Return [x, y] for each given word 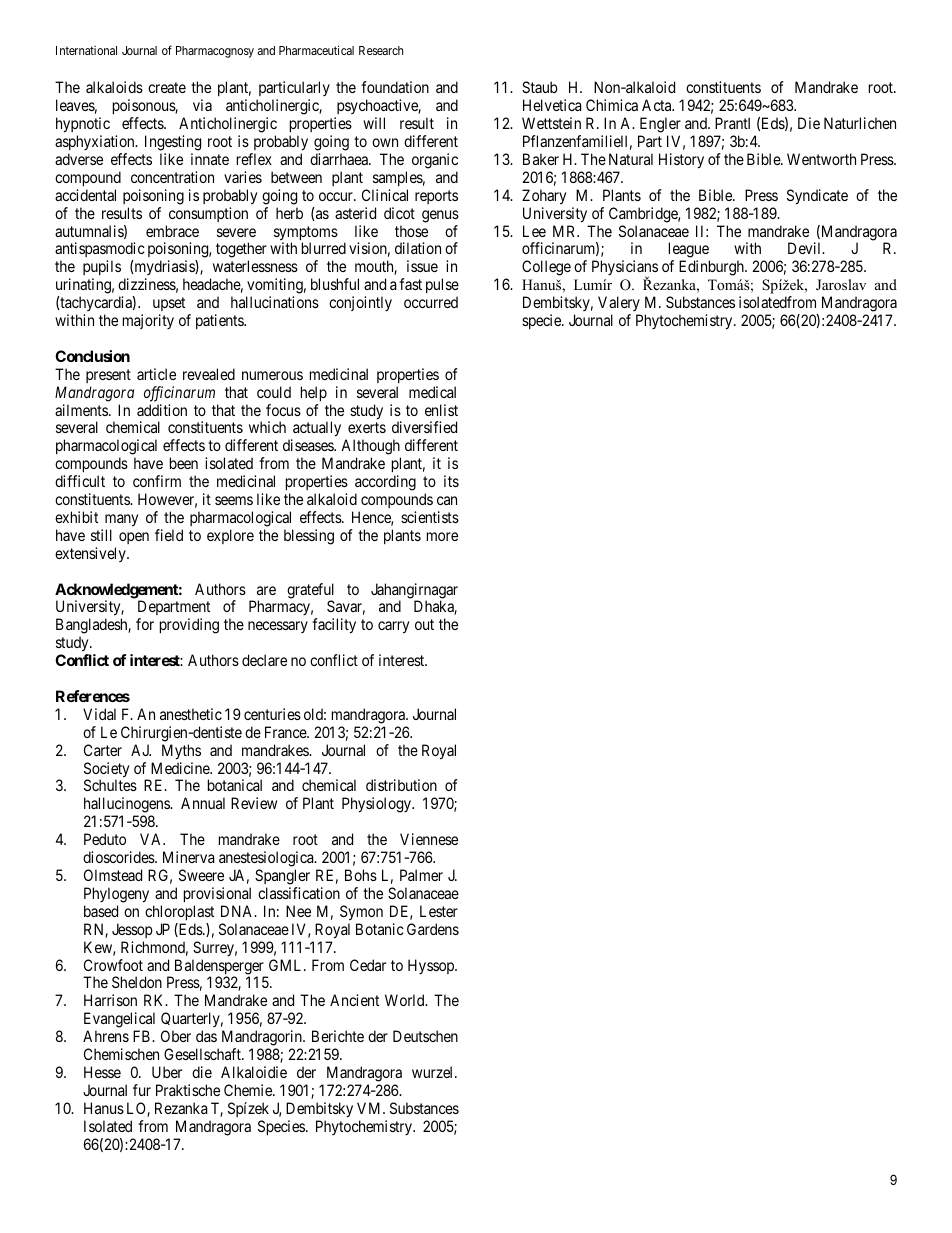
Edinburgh [712, 268]
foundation [395, 87]
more [442, 536]
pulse [442, 287]
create [167, 87]
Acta [658, 105]
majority [148, 321]
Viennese [429, 839]
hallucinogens [127, 806]
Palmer [421, 875]
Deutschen [425, 1036]
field [169, 535]
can [447, 500]
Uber [167, 1072]
